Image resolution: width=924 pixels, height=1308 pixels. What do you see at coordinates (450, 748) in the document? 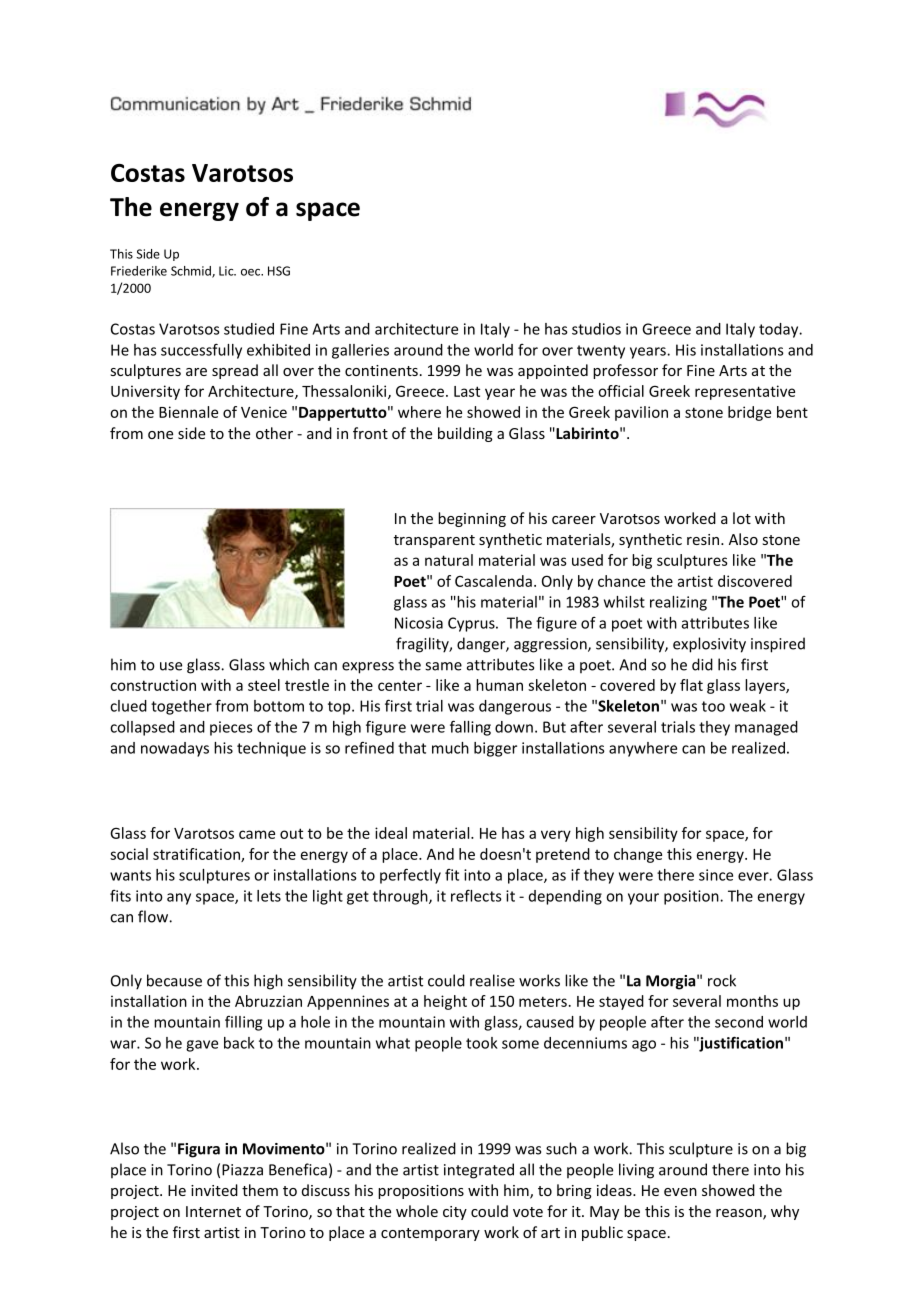
I see `much` at bounding box center [450, 748].
